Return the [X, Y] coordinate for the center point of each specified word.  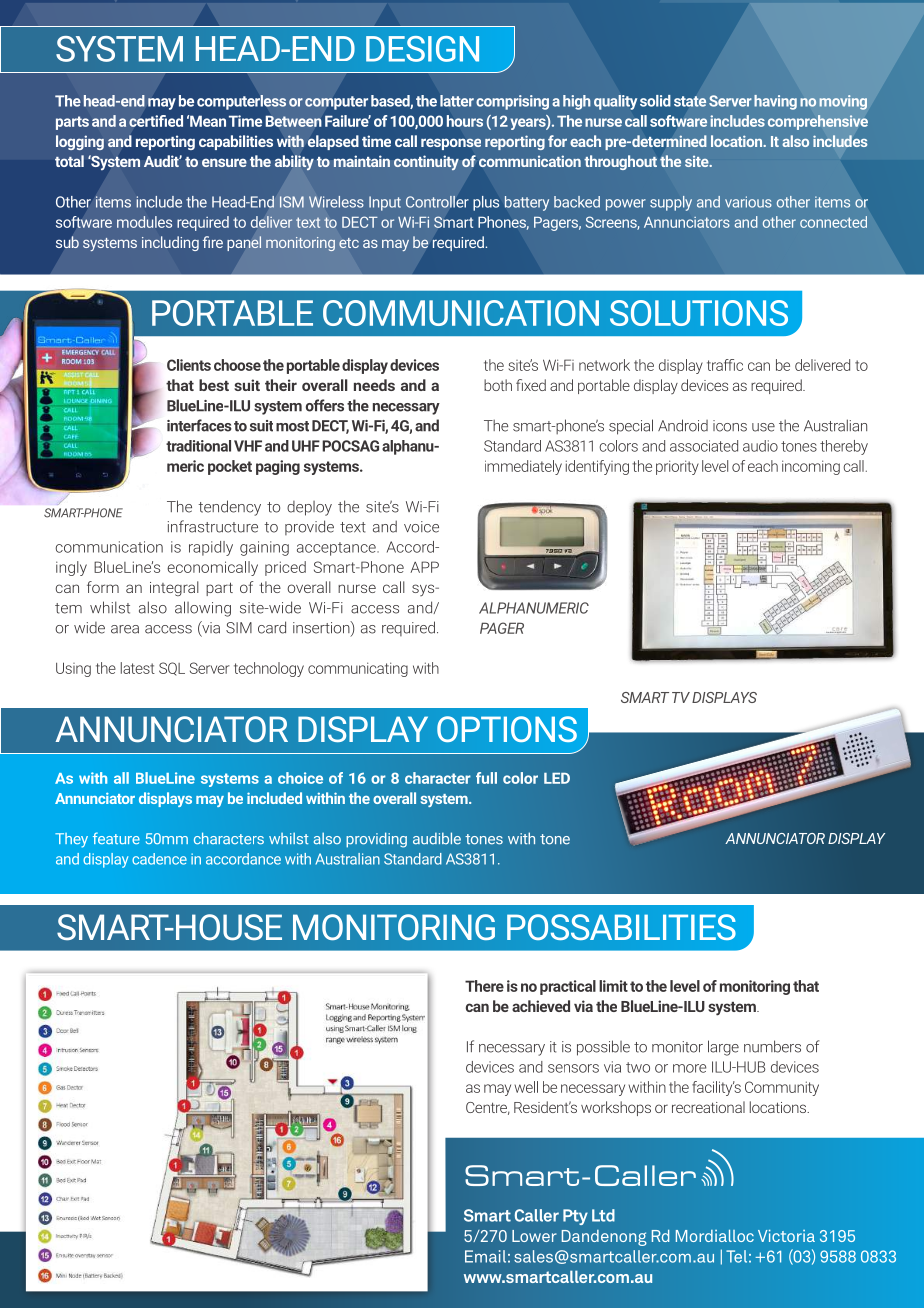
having [775, 102]
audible [437, 838]
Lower [534, 1236]
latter [457, 101]
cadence [159, 859]
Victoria [786, 1236]
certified [156, 121]
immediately [523, 467]
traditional [198, 446]
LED [557, 778]
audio [760, 446]
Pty [575, 1217]
